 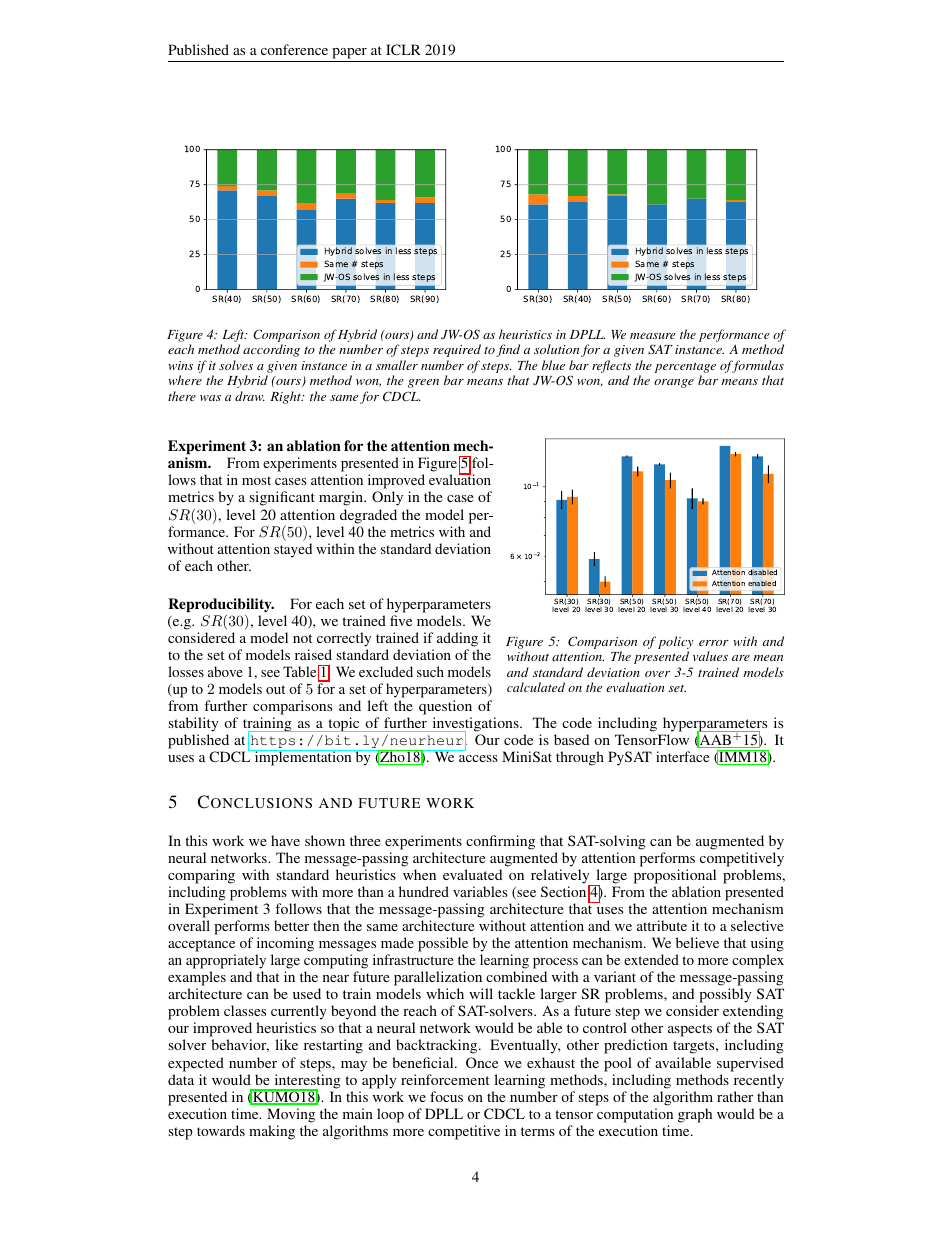 I want to click on according, so click(x=271, y=350).
